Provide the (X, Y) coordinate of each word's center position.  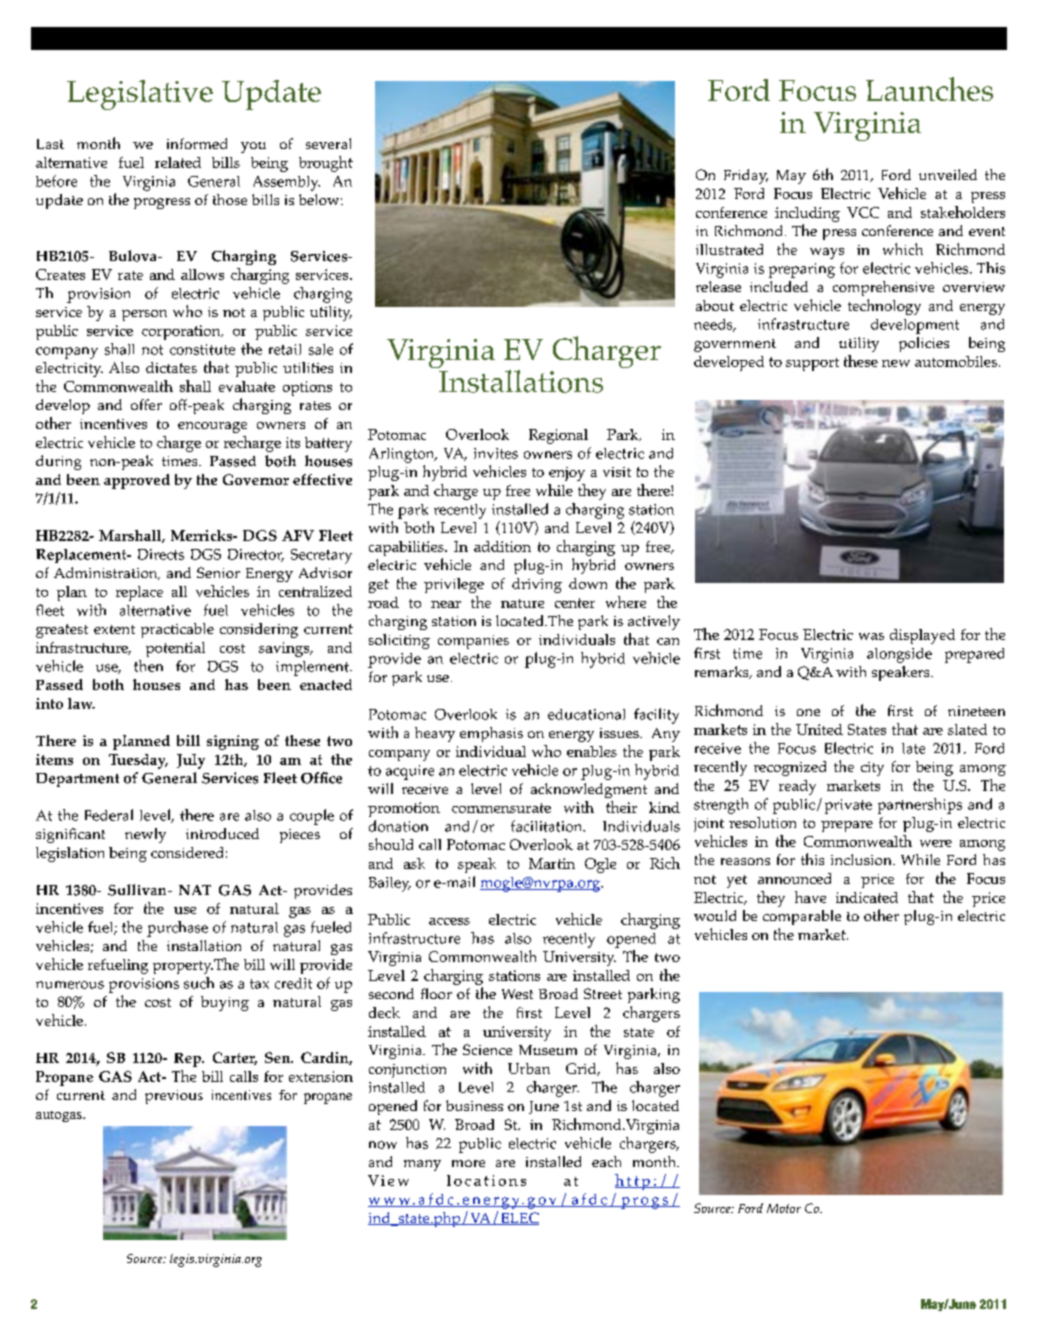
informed (197, 143)
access (449, 921)
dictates (171, 367)
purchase (177, 929)
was (871, 636)
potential (175, 649)
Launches (929, 89)
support (812, 364)
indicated (867, 897)
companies (473, 642)
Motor (784, 1208)
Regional (558, 436)
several (328, 143)
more (468, 1163)
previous (174, 1097)
